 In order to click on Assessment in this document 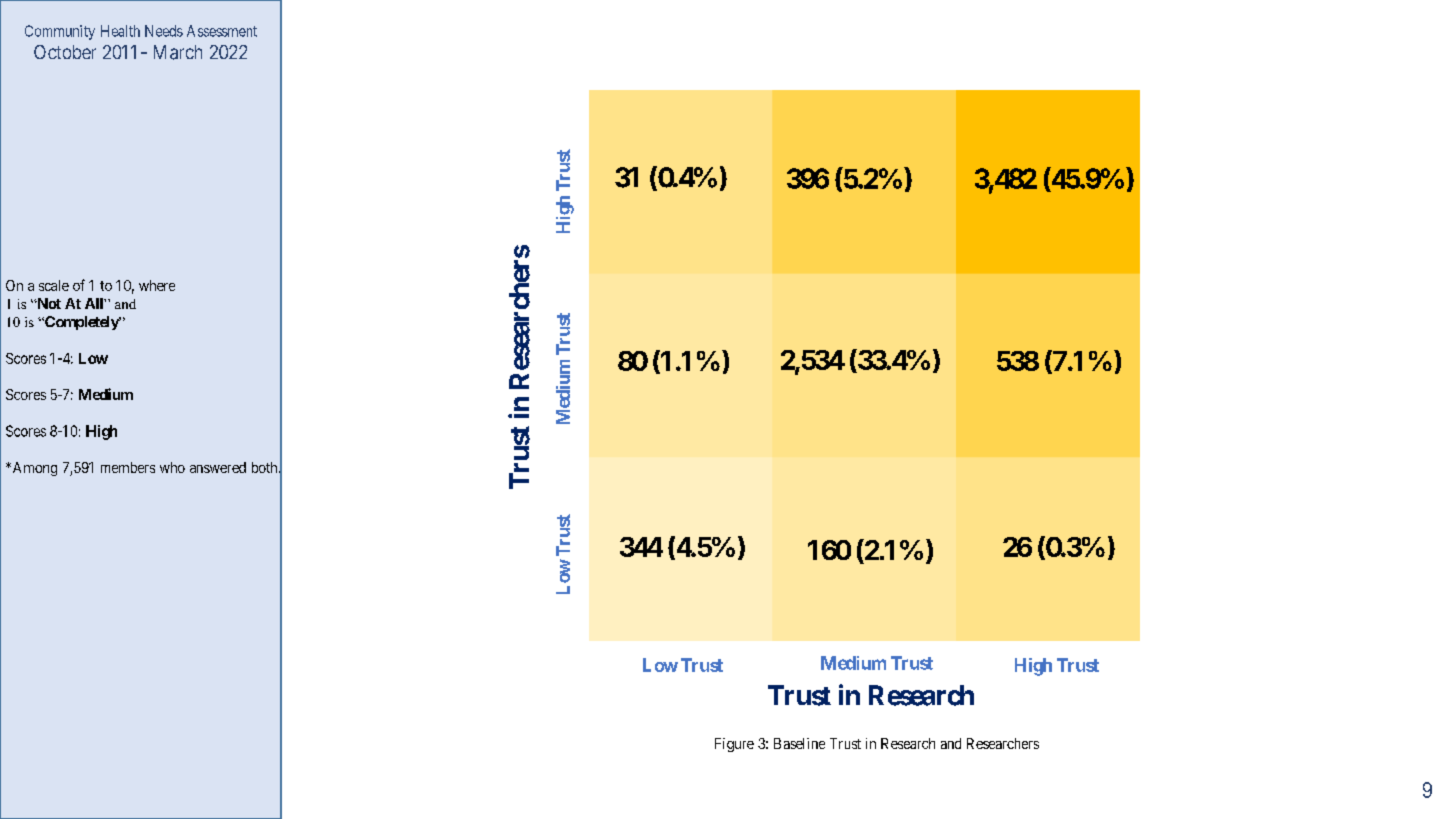, I will do `click(222, 31)`.
